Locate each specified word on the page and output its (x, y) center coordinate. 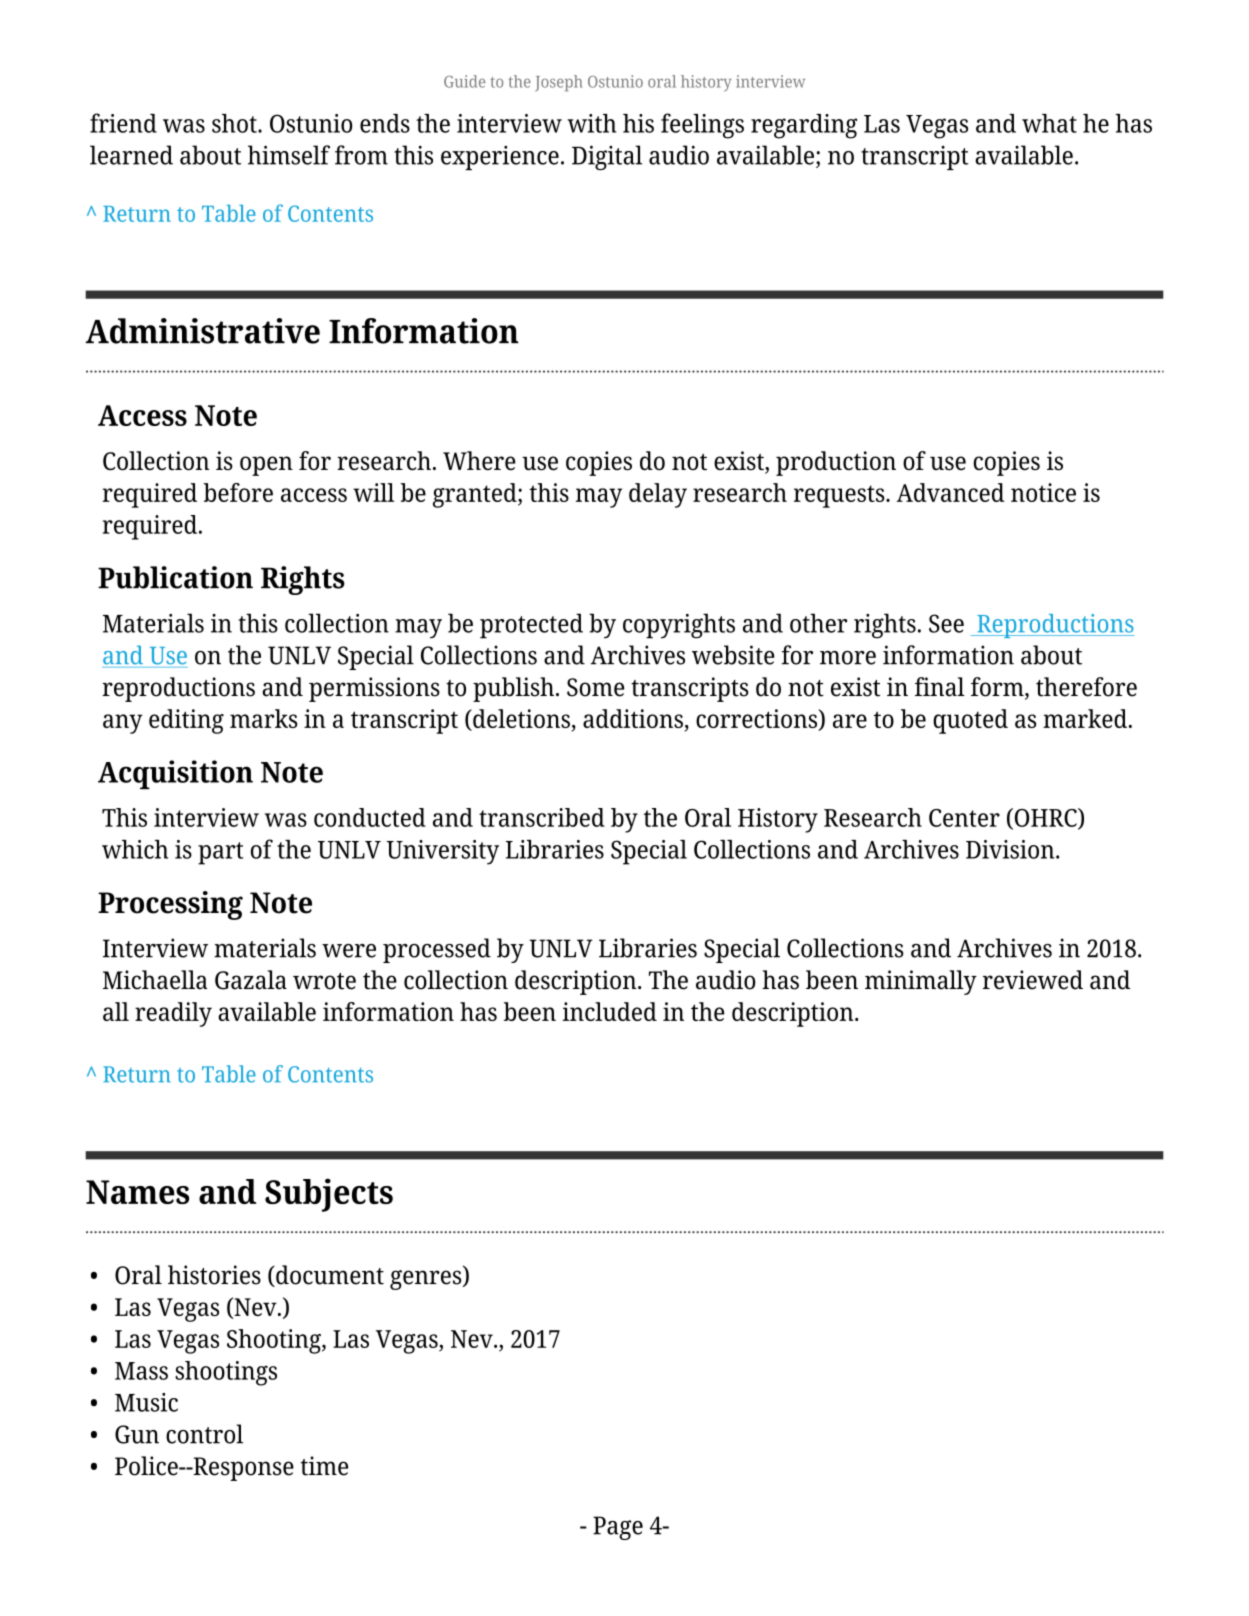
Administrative (203, 331)
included (609, 1011)
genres (427, 1280)
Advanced (951, 492)
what (1049, 123)
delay (658, 495)
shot (235, 123)
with (591, 123)
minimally (921, 982)
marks (264, 718)
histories (214, 1275)
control (204, 1434)
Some (595, 687)
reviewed (1033, 980)
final (940, 687)
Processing (170, 905)
